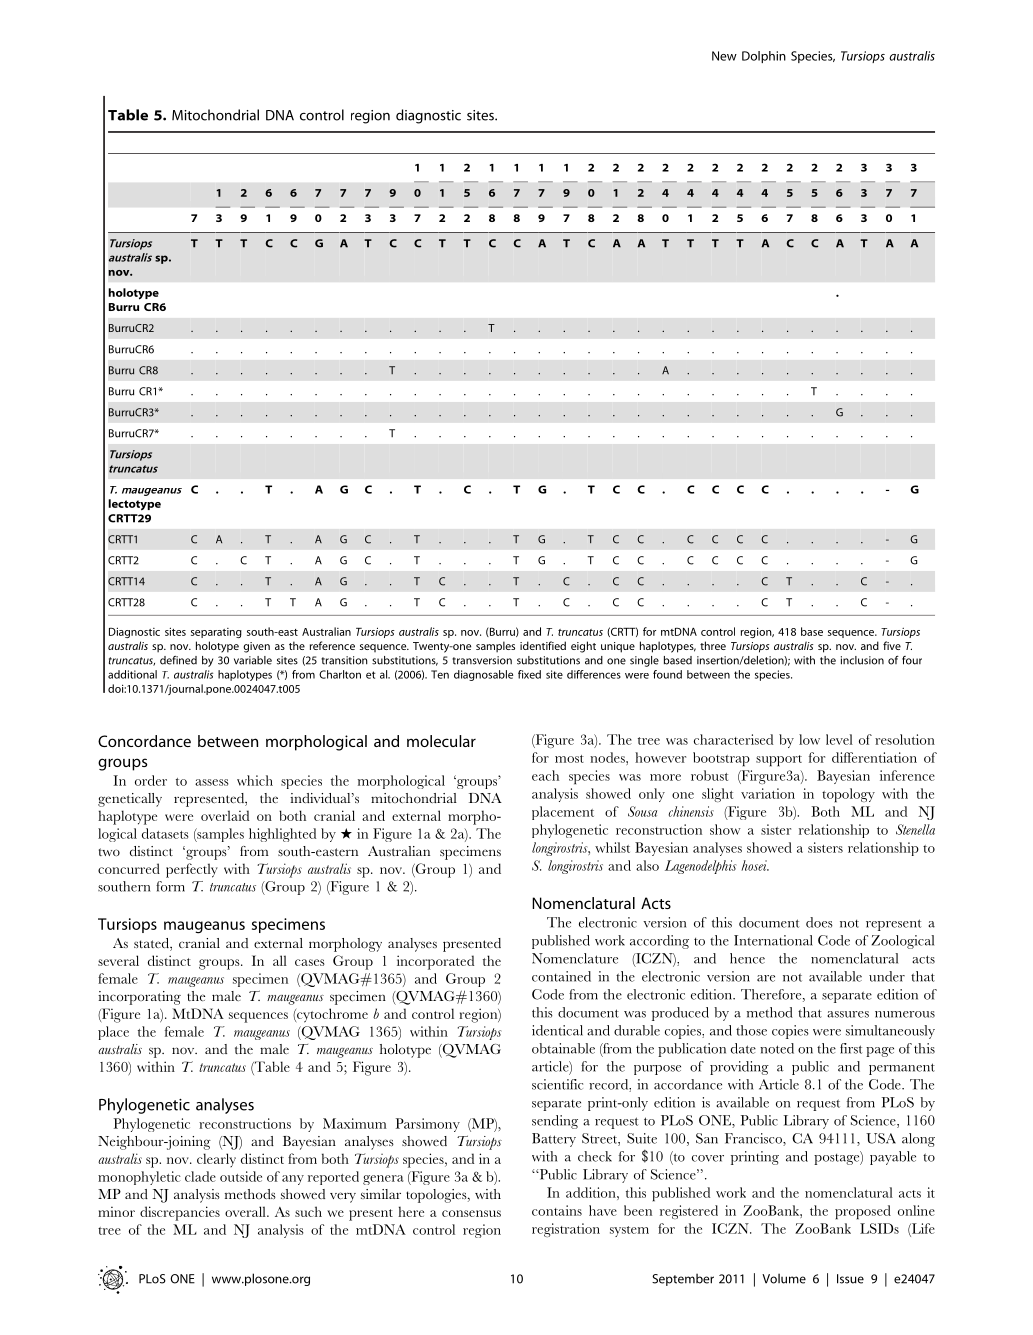  Describe the element at coordinates (543, 645) in the screenshot. I see `identified` at that location.
